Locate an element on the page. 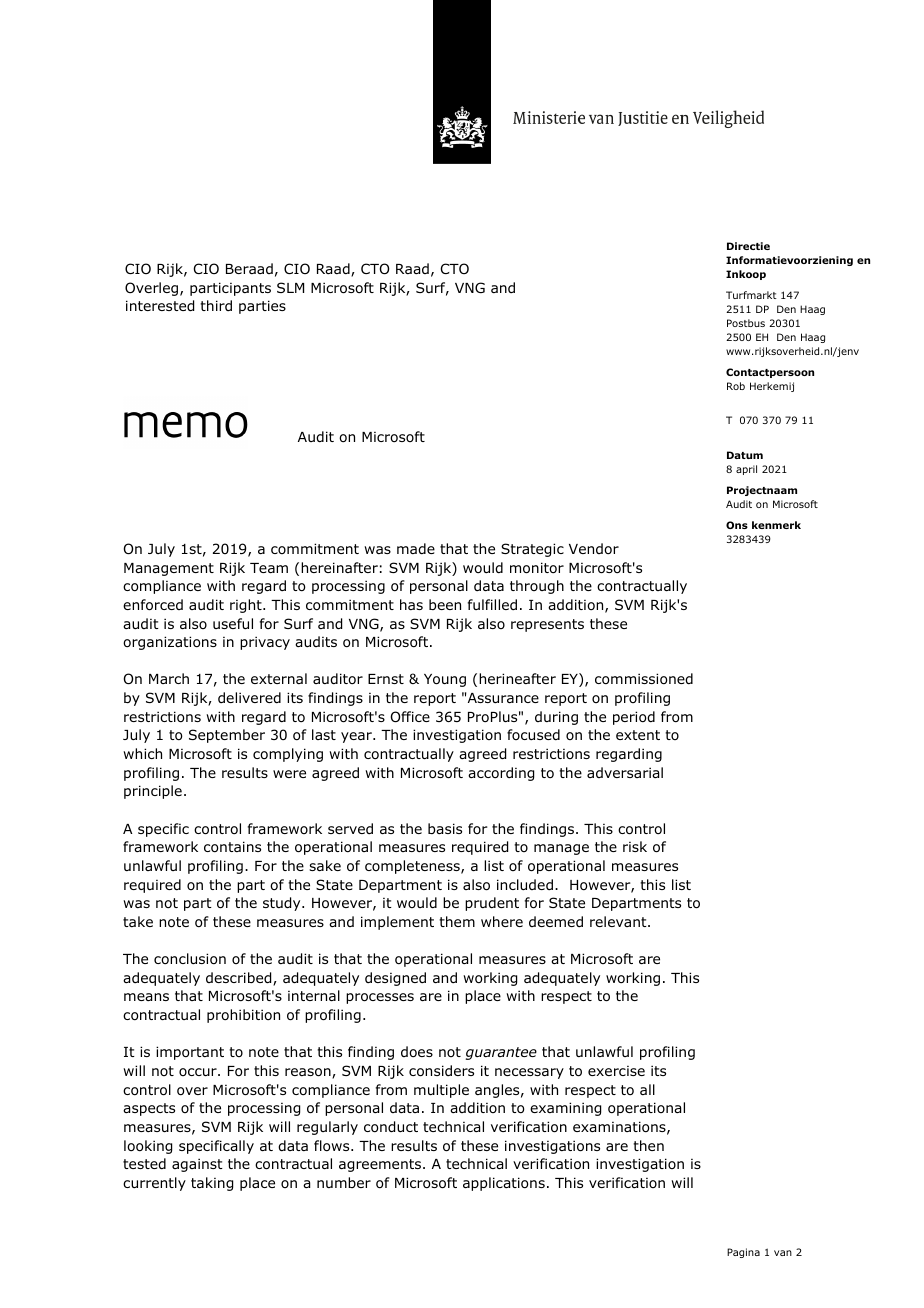 The width and height of the page is (924, 1308). third is located at coordinates (216, 305).
